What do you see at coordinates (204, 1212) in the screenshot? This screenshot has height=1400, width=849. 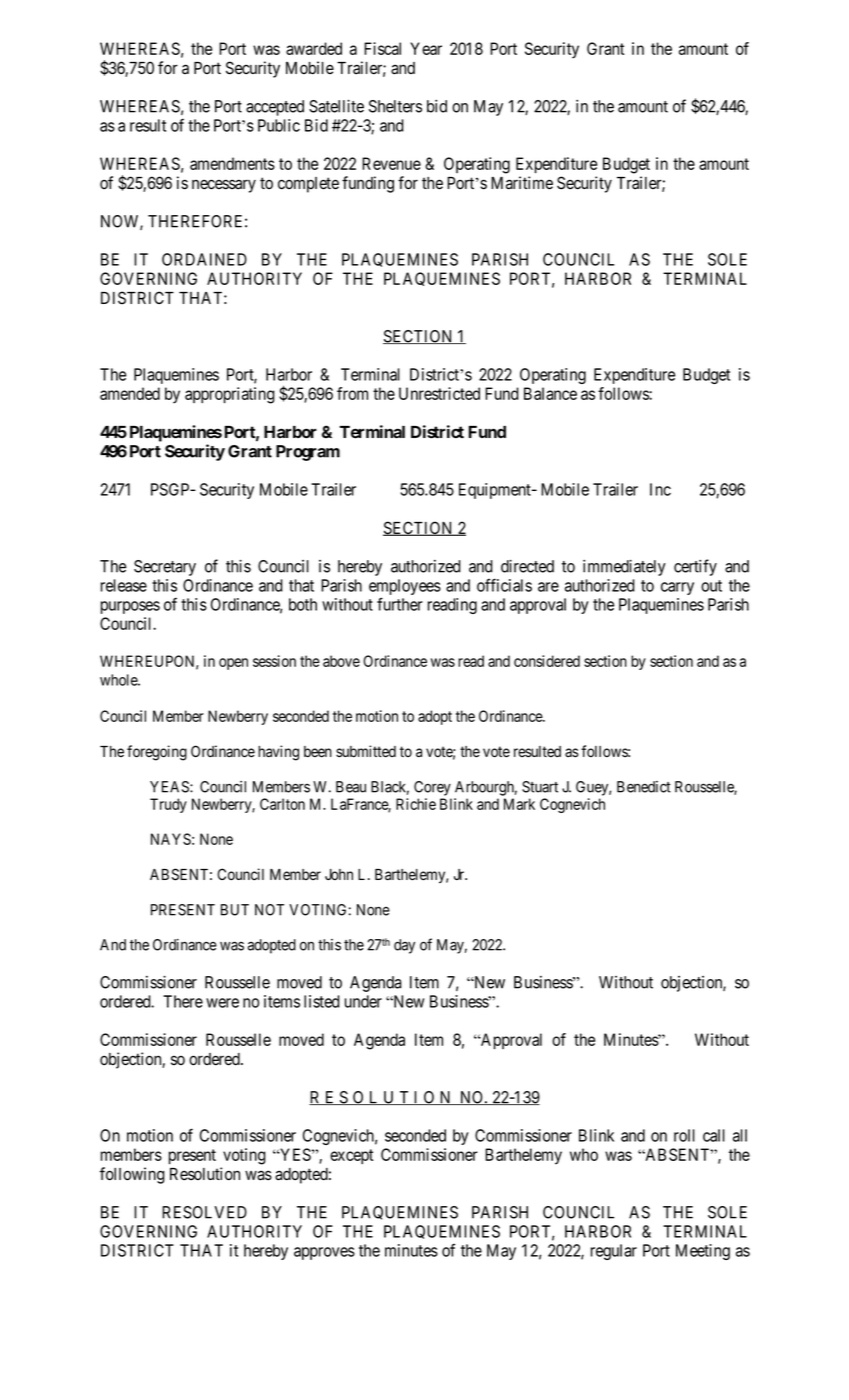 I see `RESOLVED` at bounding box center [204, 1212].
